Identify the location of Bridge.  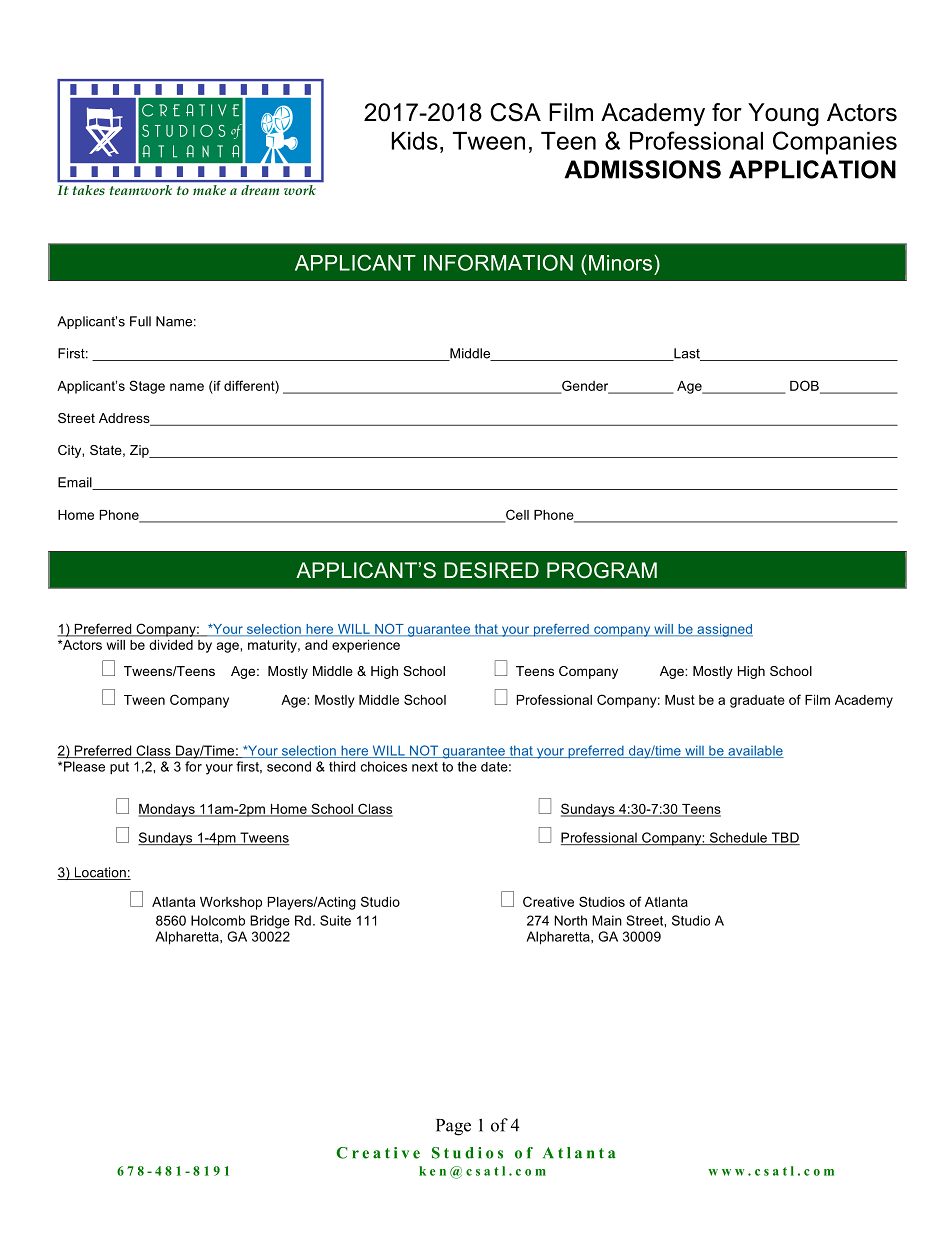
(270, 922).
